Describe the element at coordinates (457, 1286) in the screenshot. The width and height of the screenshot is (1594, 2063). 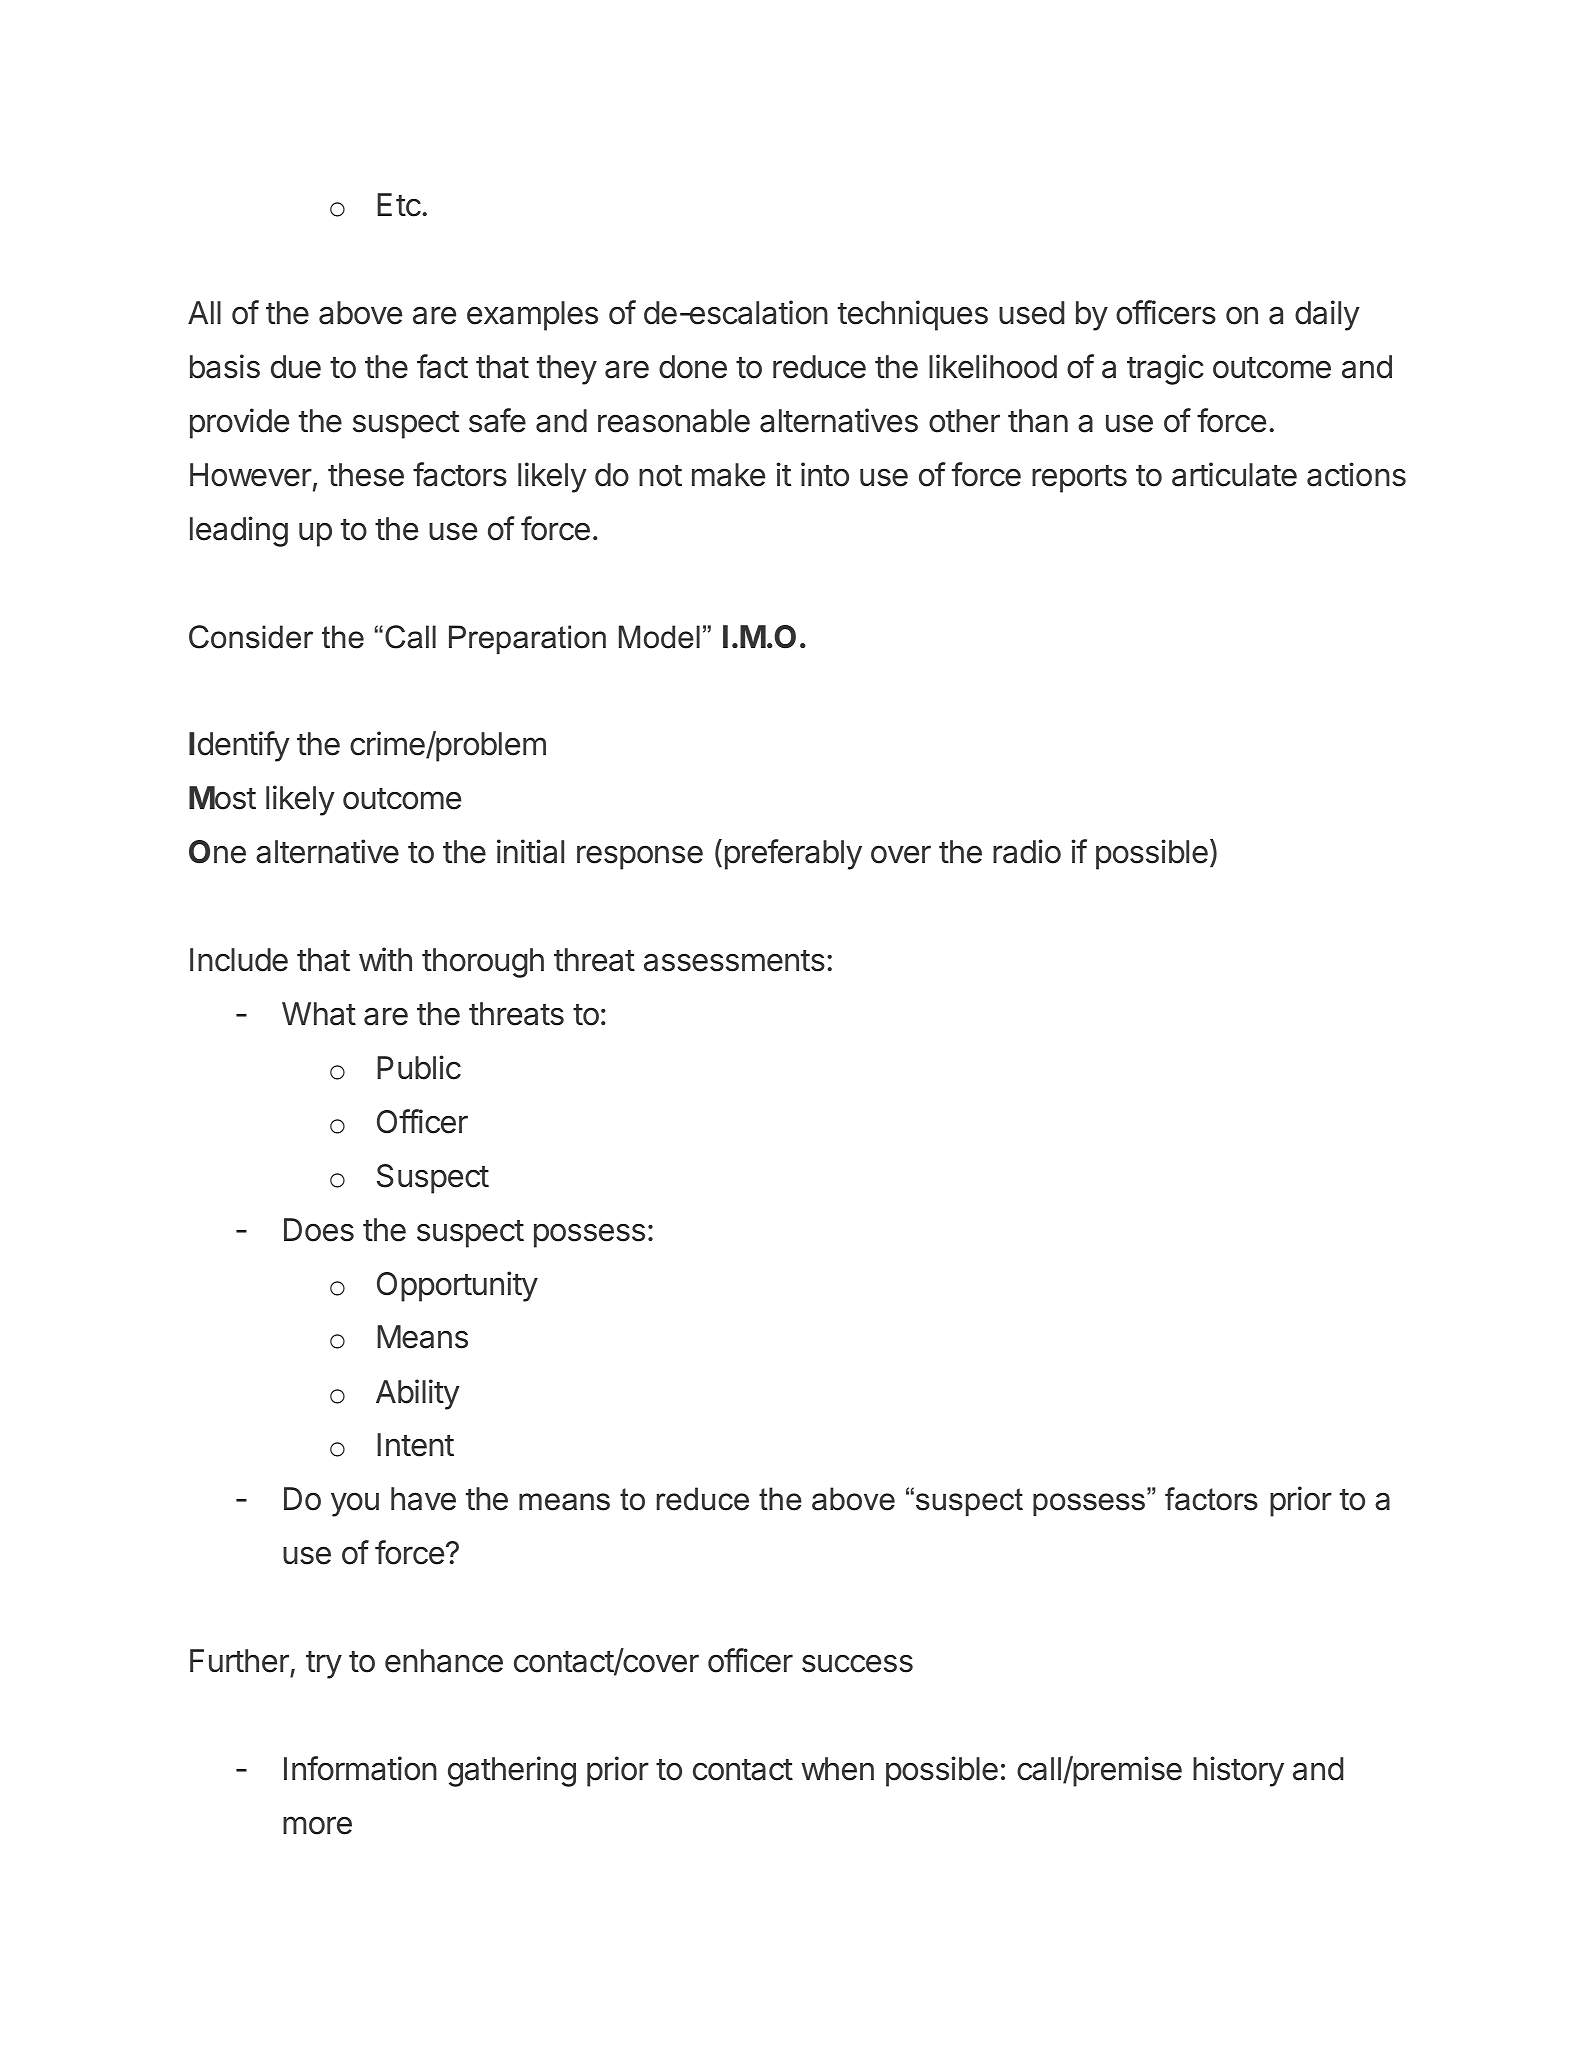
I see `Opportunity` at that location.
